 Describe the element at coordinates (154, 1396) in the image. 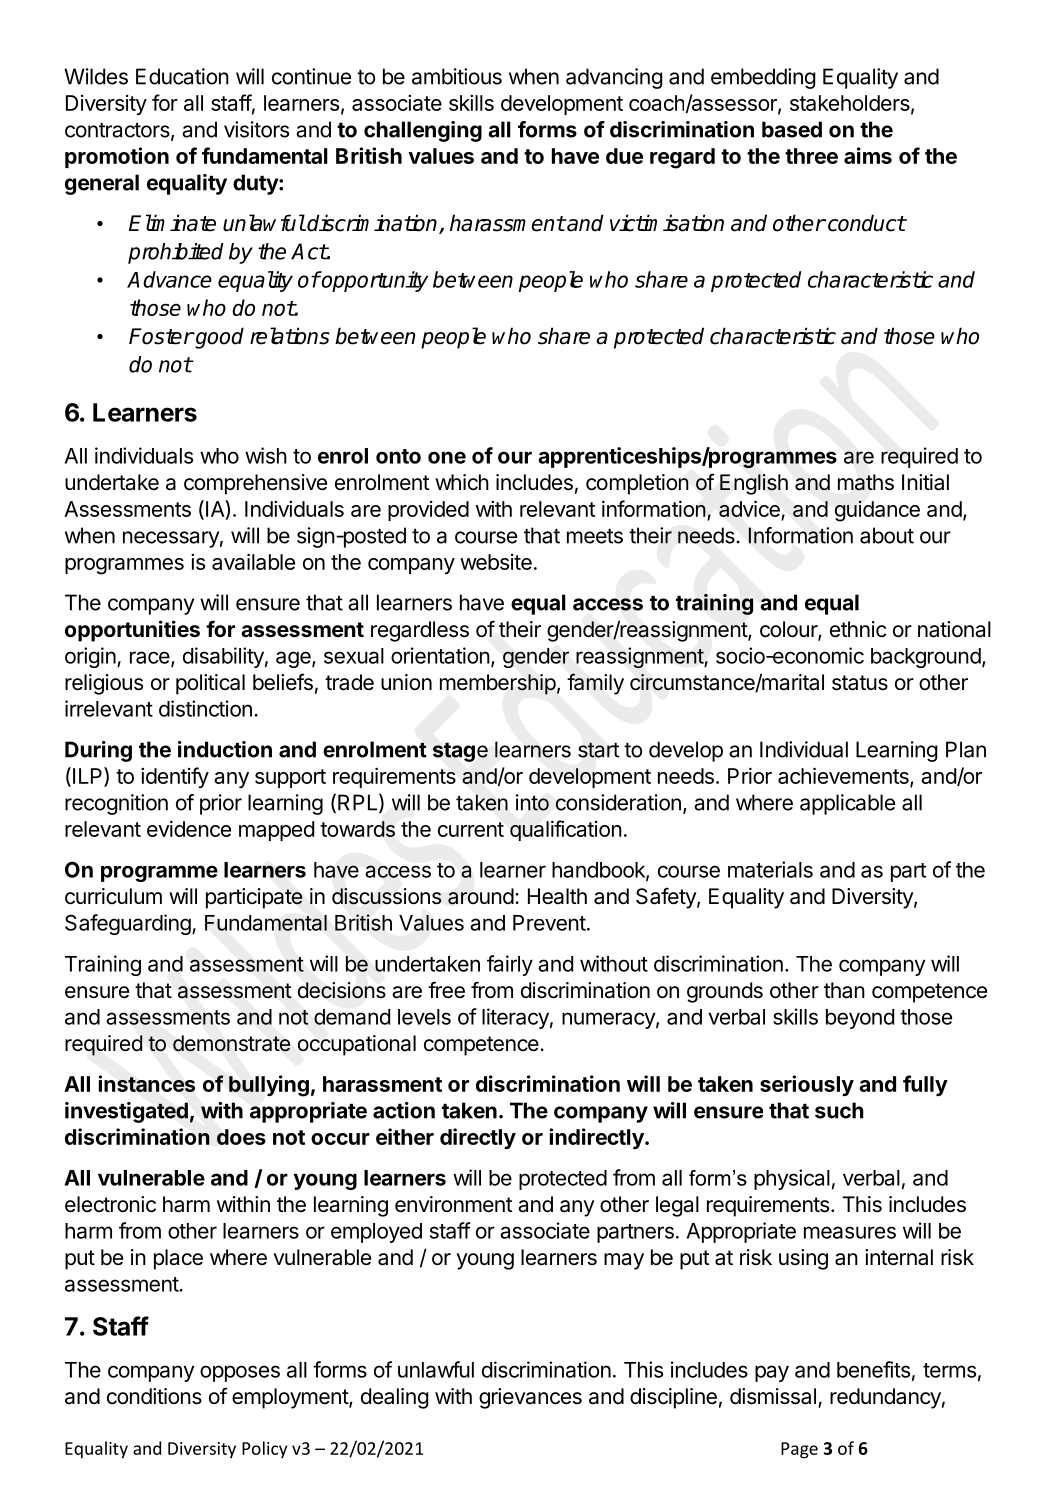

I see `conditions` at that location.
